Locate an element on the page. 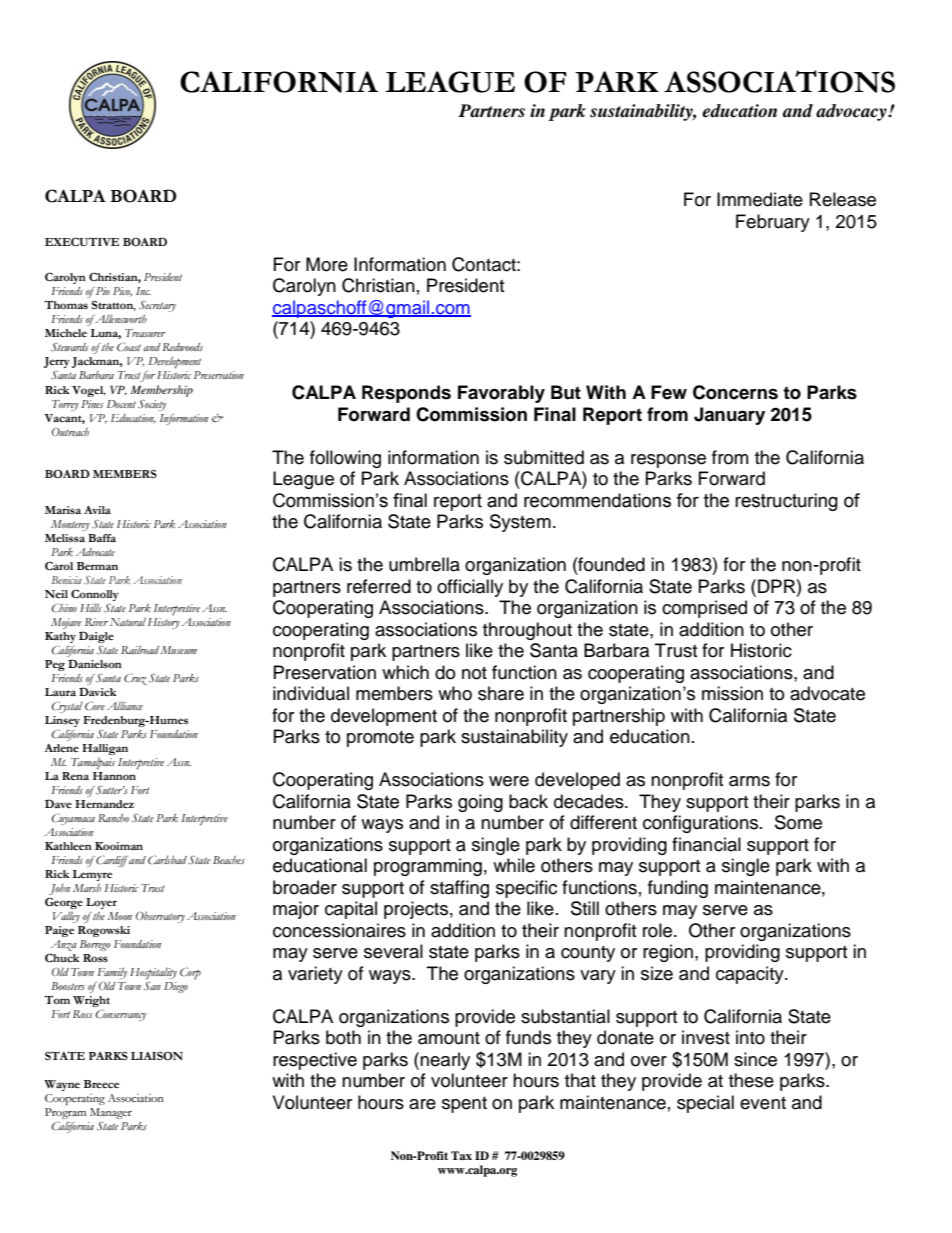 The height and width of the image is (1233, 952). financial is located at coordinates (706, 844).
